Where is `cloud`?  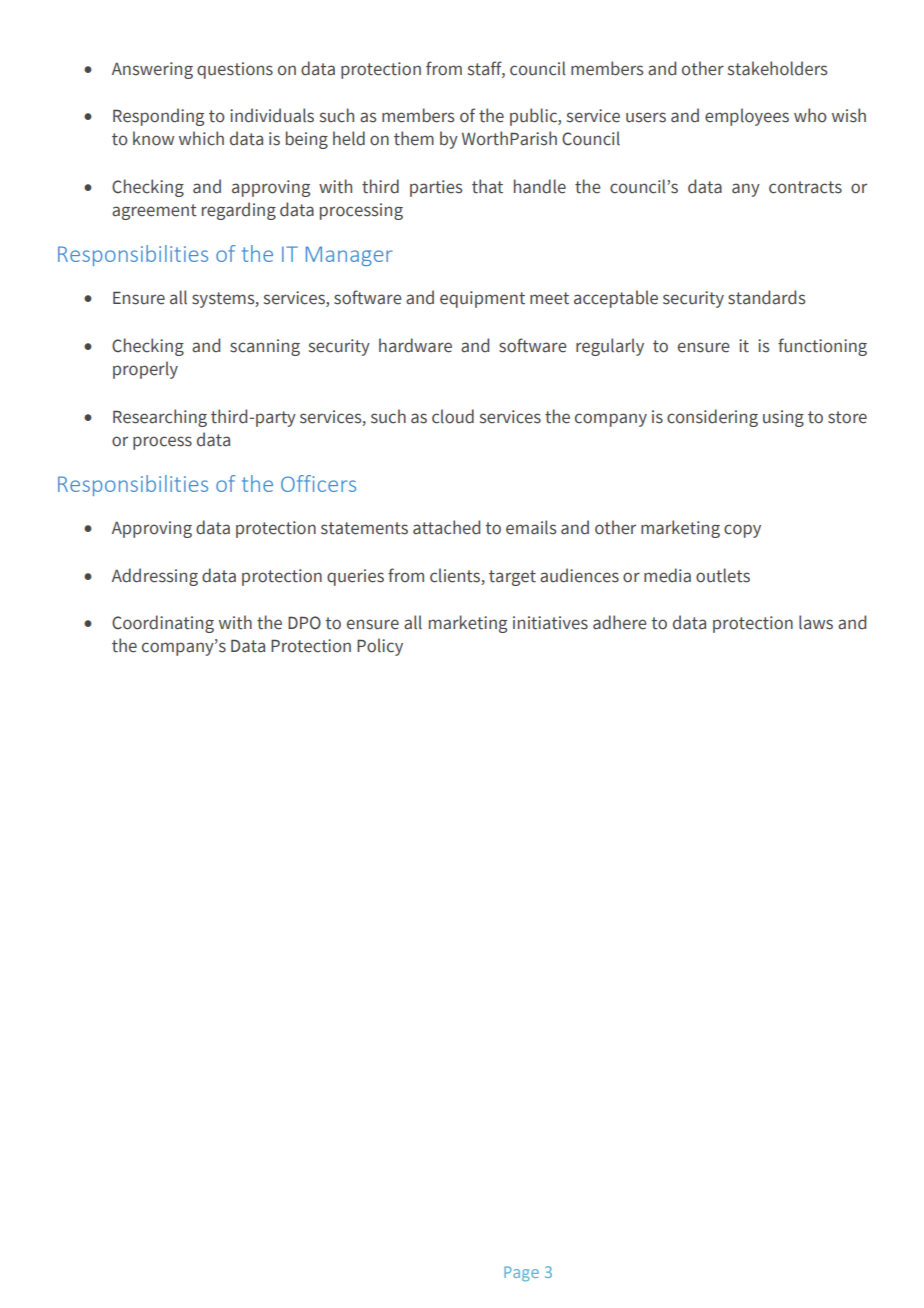 cloud is located at coordinates (453, 416).
